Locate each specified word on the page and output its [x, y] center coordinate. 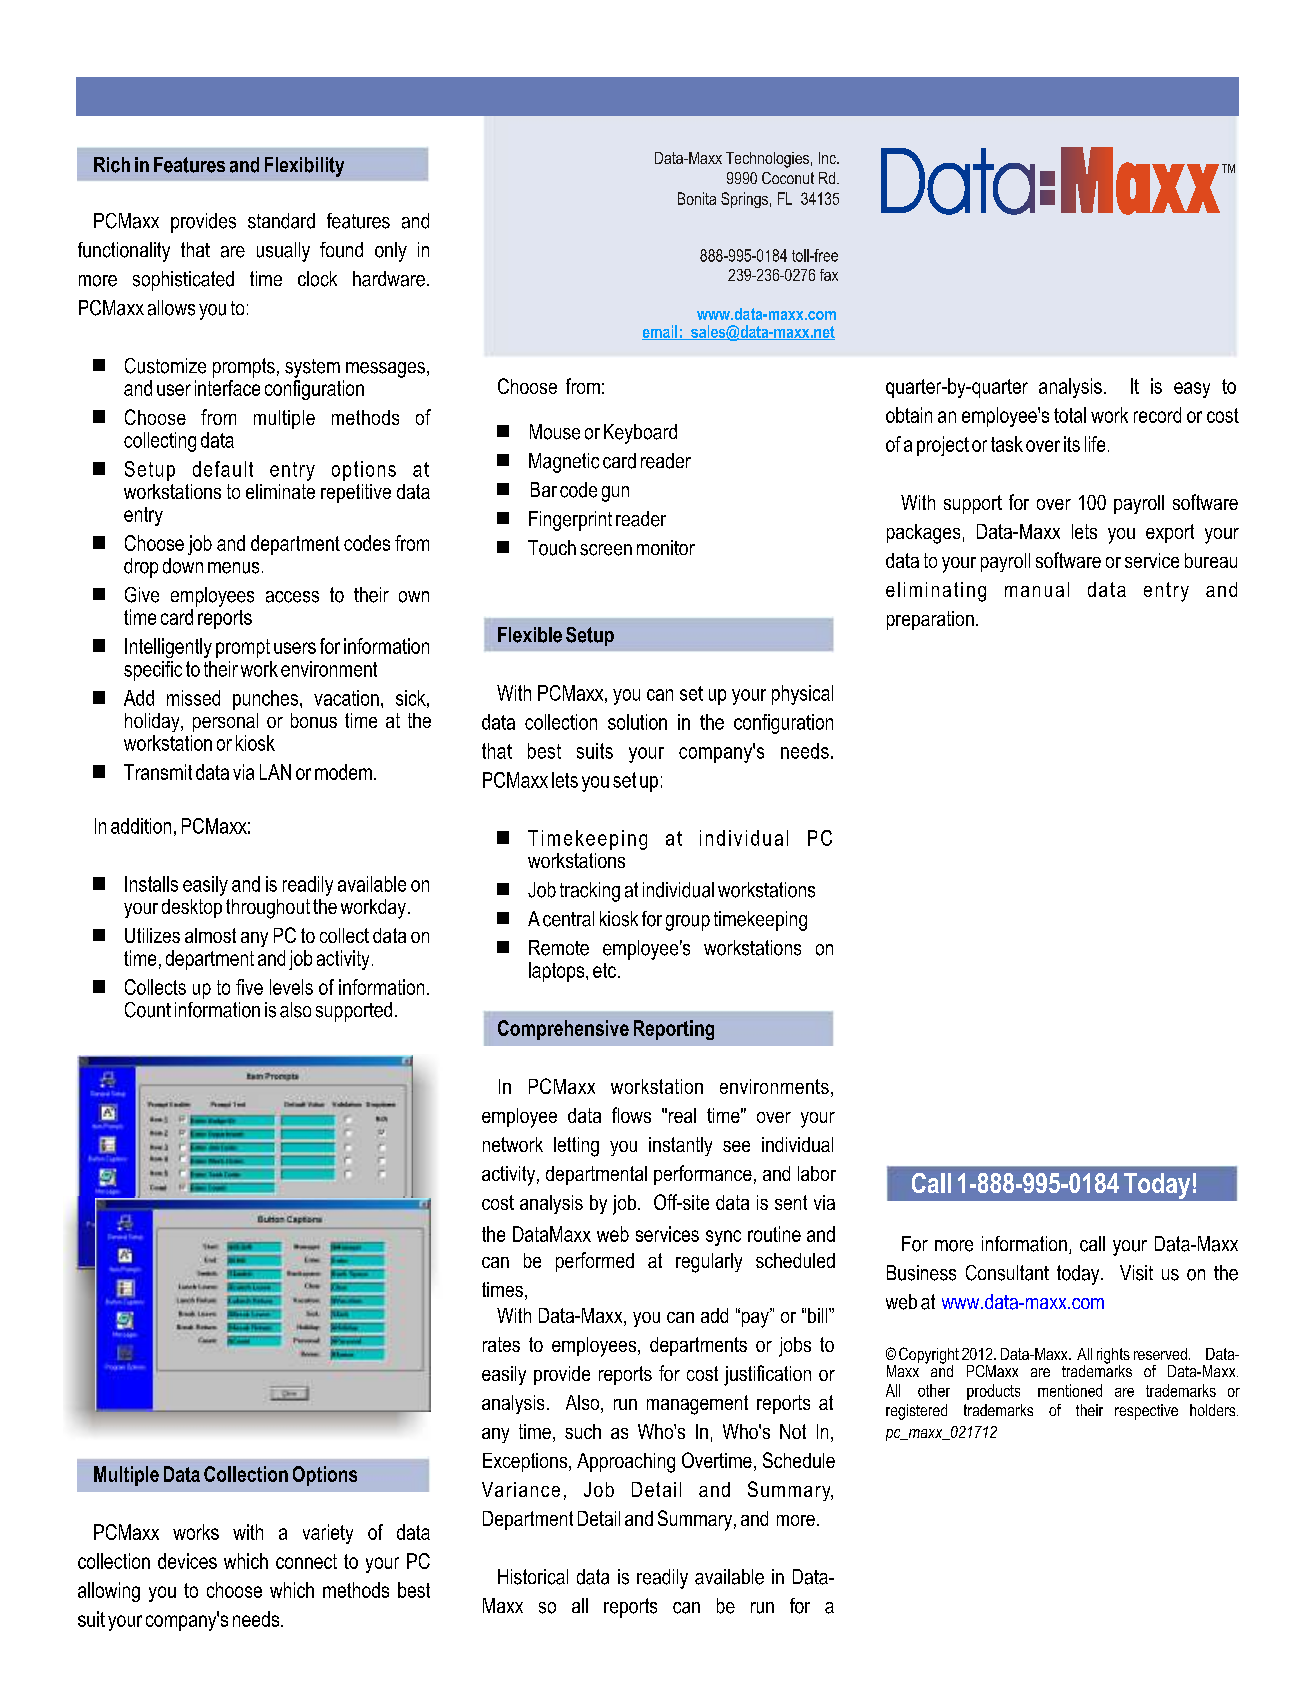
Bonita [697, 198]
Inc [828, 158]
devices [187, 1561]
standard [281, 221]
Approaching [626, 1463]
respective [1146, 1412]
